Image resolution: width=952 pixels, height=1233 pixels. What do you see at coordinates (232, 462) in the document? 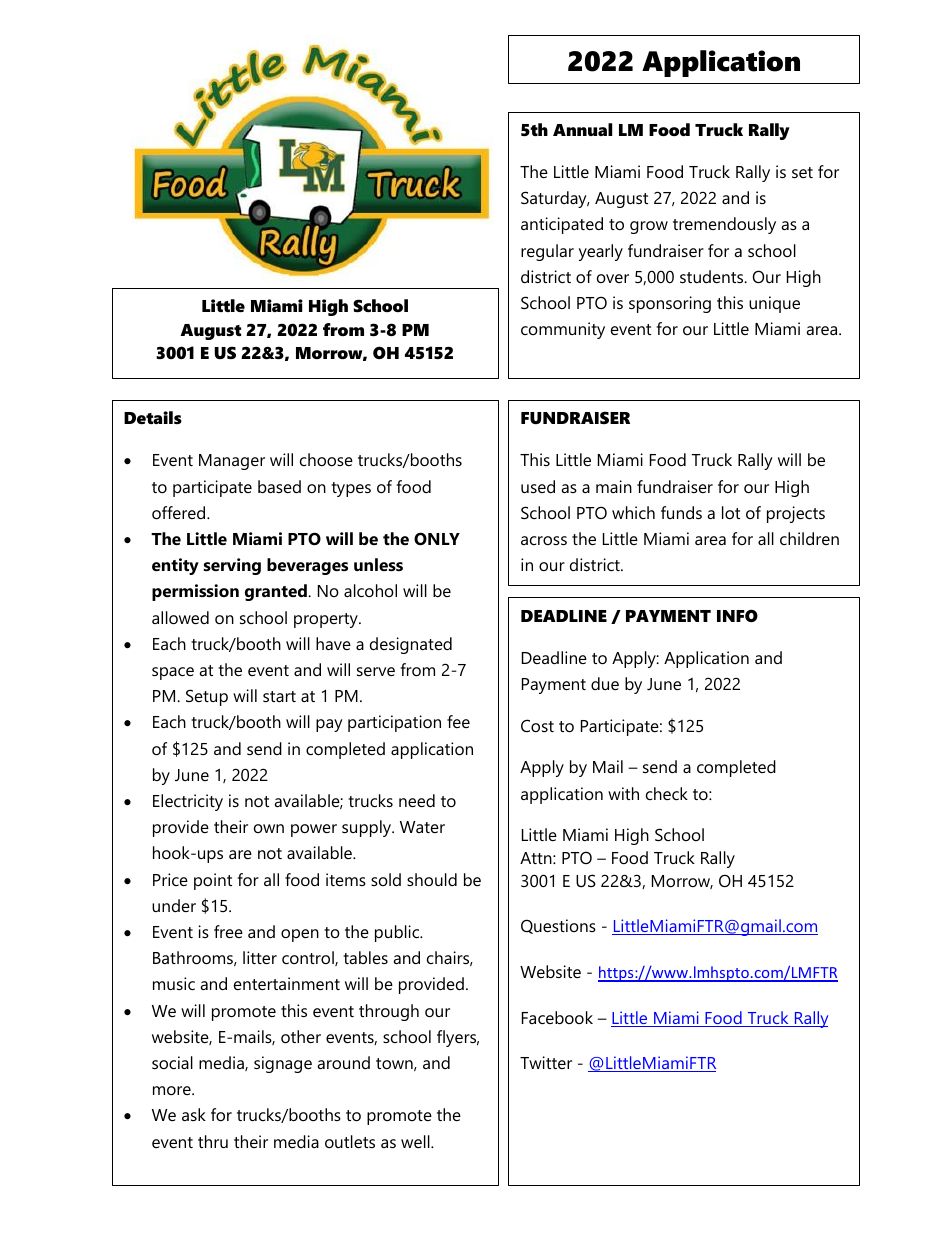
I see `Manager` at bounding box center [232, 462].
